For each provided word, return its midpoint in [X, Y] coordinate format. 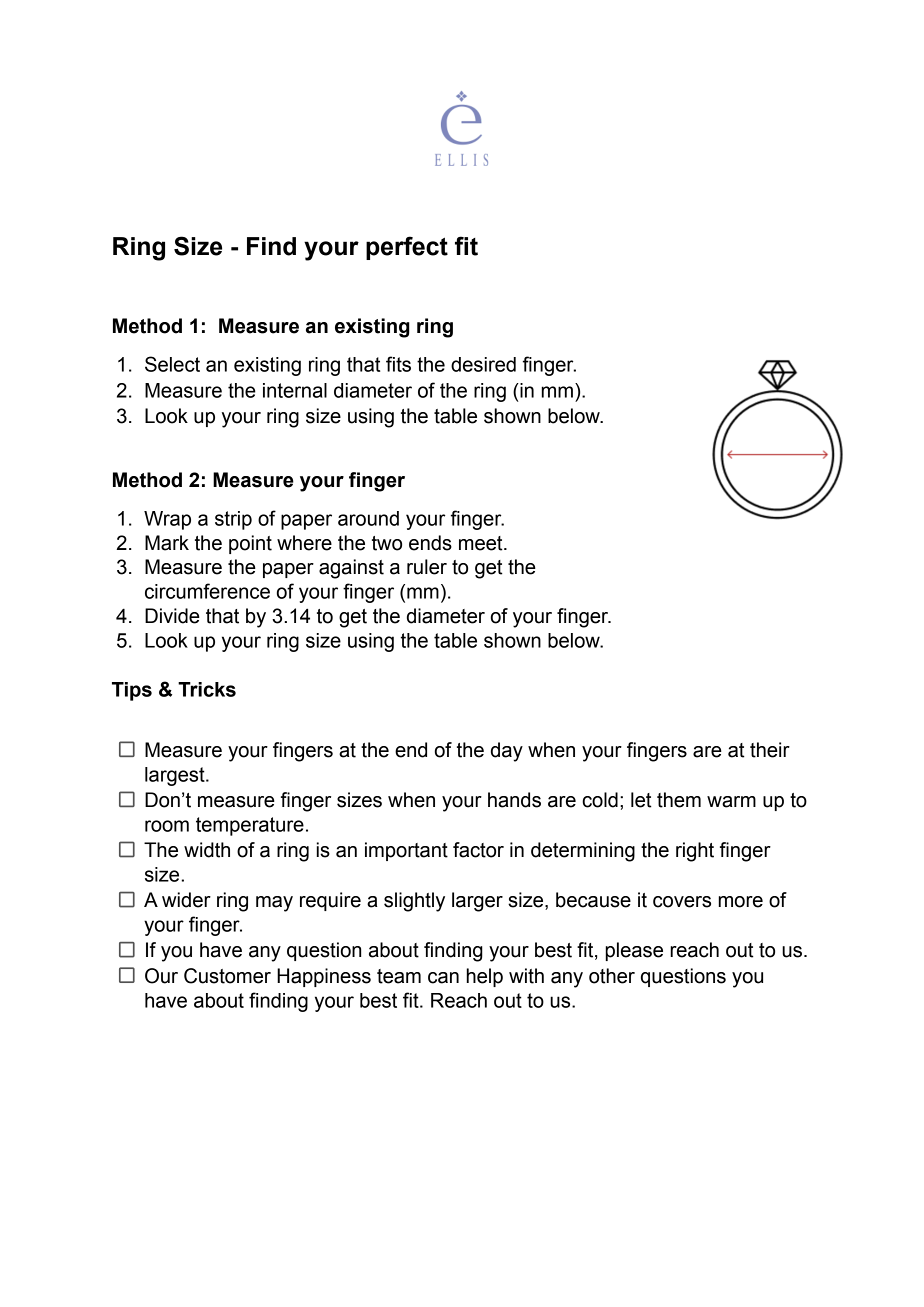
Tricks [207, 689]
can [443, 978]
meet [482, 543]
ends [430, 543]
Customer [227, 976]
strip [233, 520]
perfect [407, 248]
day [507, 752]
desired [483, 364]
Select [172, 364]
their [770, 750]
